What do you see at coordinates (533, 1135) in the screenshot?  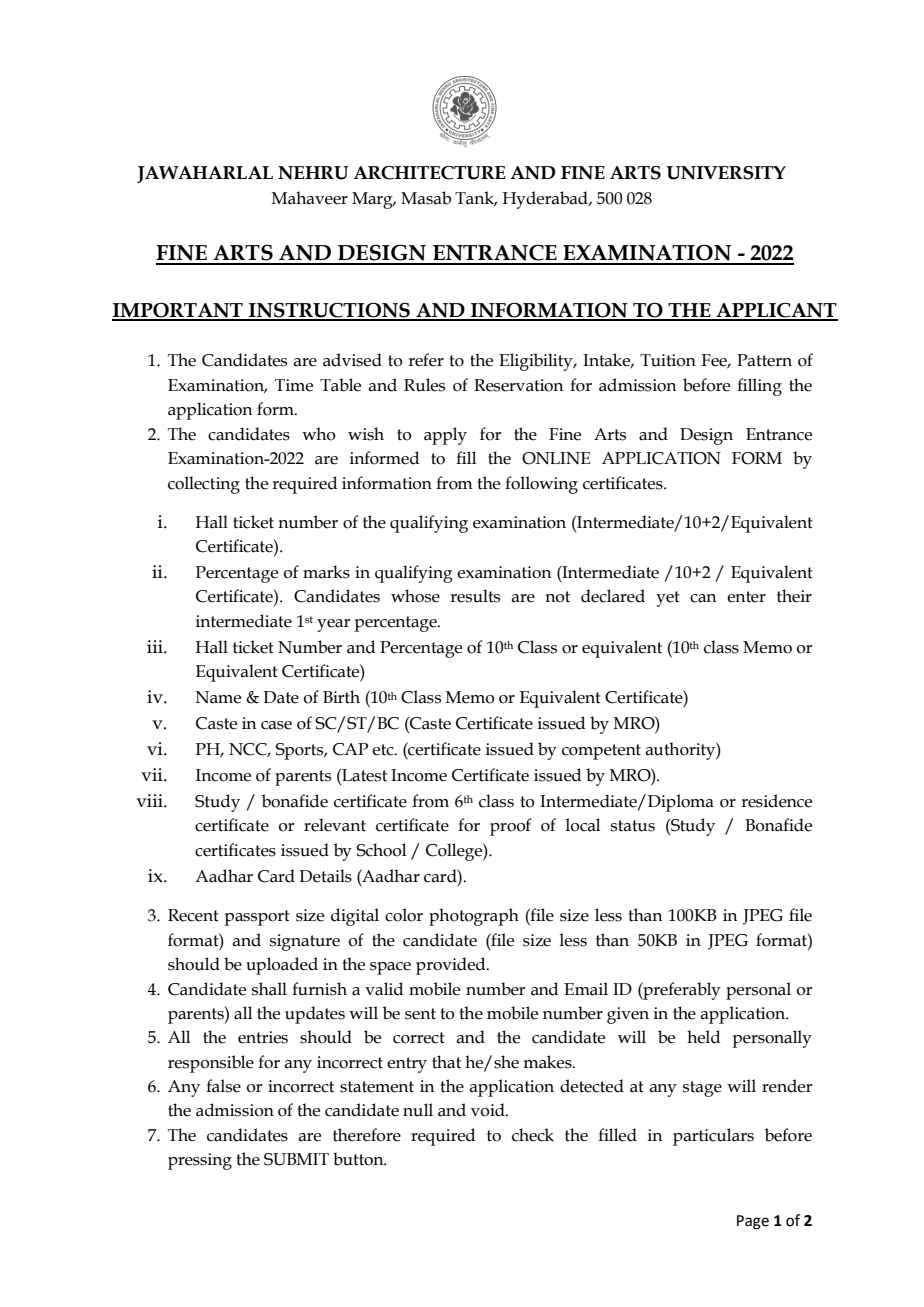 I see `check` at bounding box center [533, 1135].
